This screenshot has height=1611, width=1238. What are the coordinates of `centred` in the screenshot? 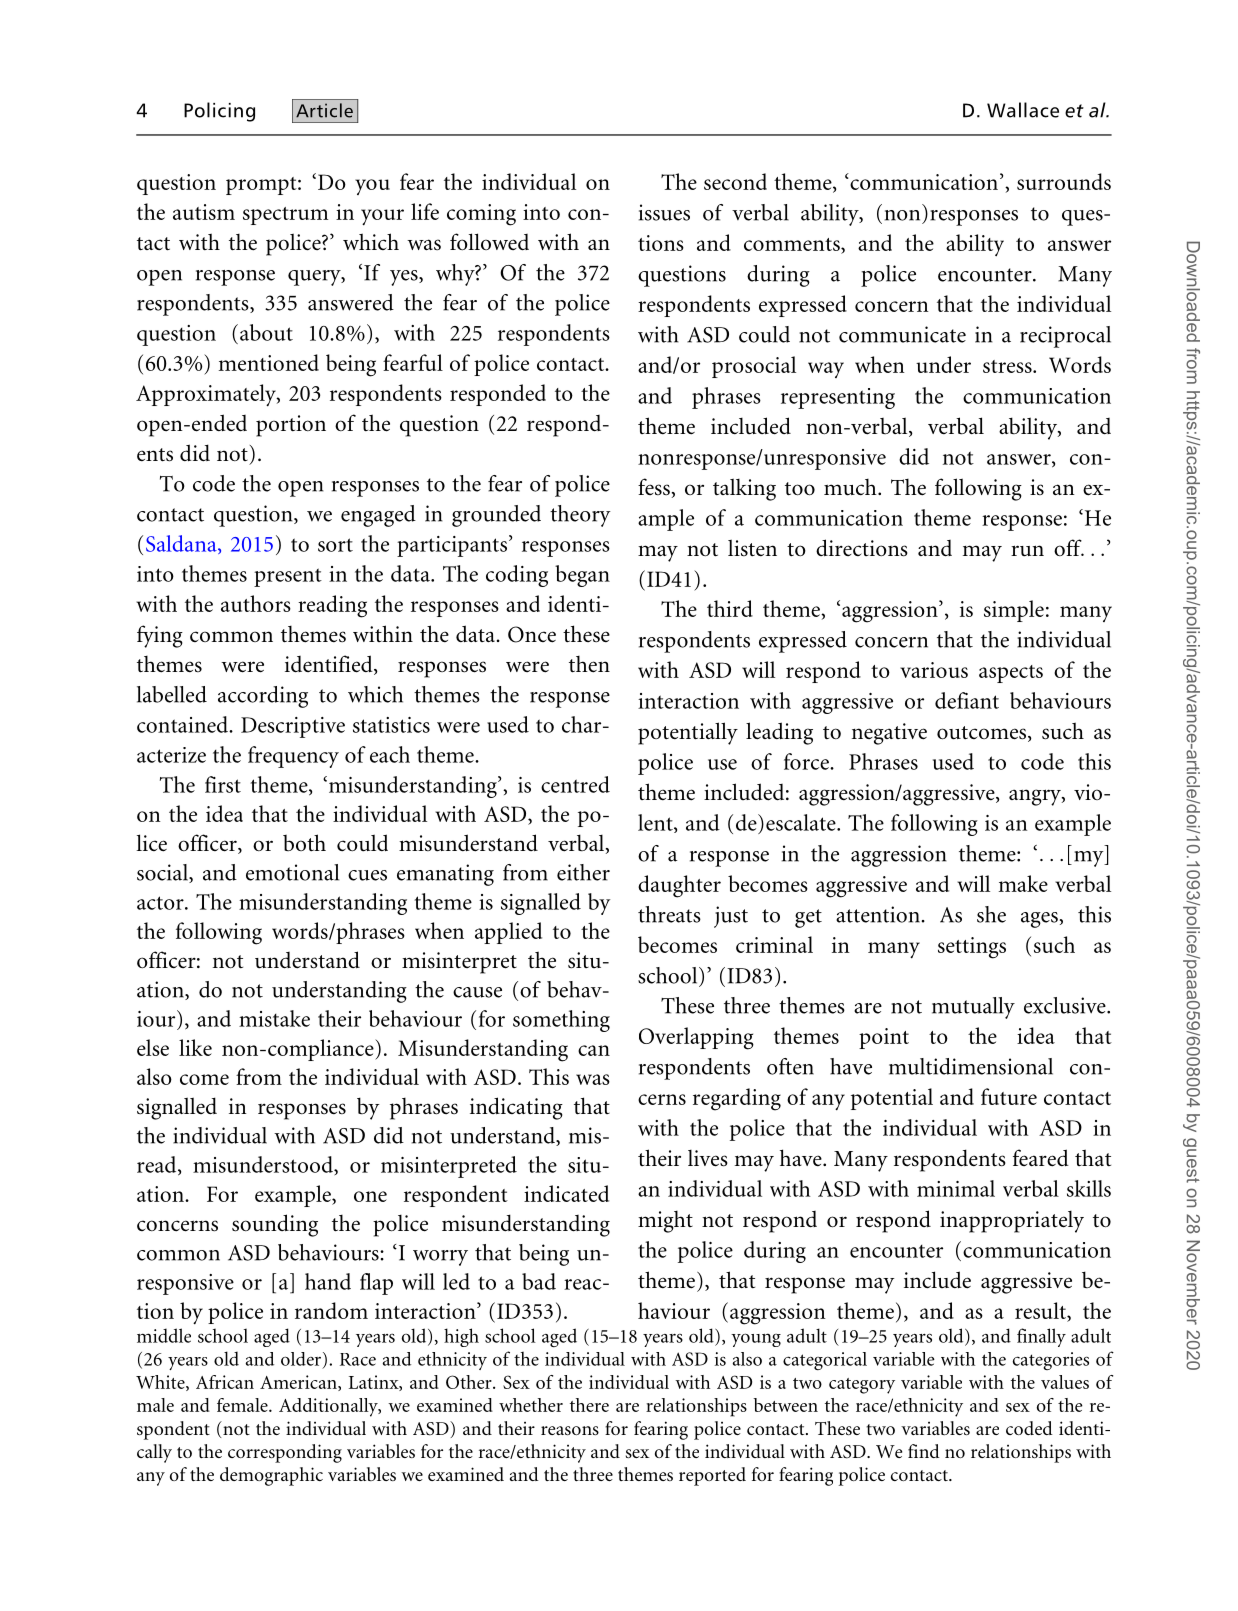 It's located at (575, 784).
